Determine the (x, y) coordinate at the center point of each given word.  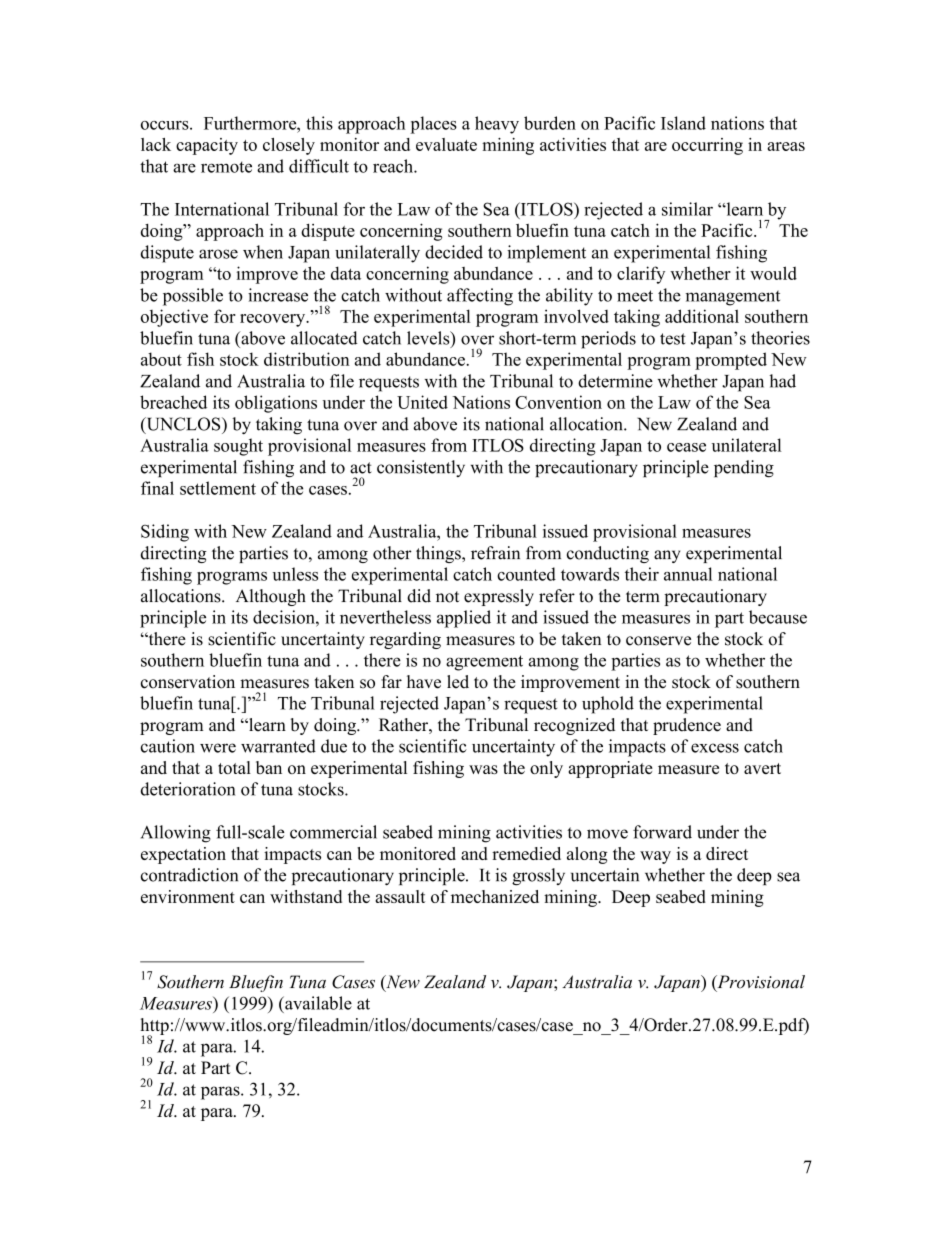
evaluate (446, 144)
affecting (480, 297)
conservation (188, 682)
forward (662, 832)
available (317, 1003)
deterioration (188, 789)
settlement (218, 488)
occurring (707, 146)
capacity (207, 146)
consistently (421, 468)
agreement (484, 663)
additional (702, 316)
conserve (658, 641)
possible (193, 297)
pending (744, 469)
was (483, 769)
